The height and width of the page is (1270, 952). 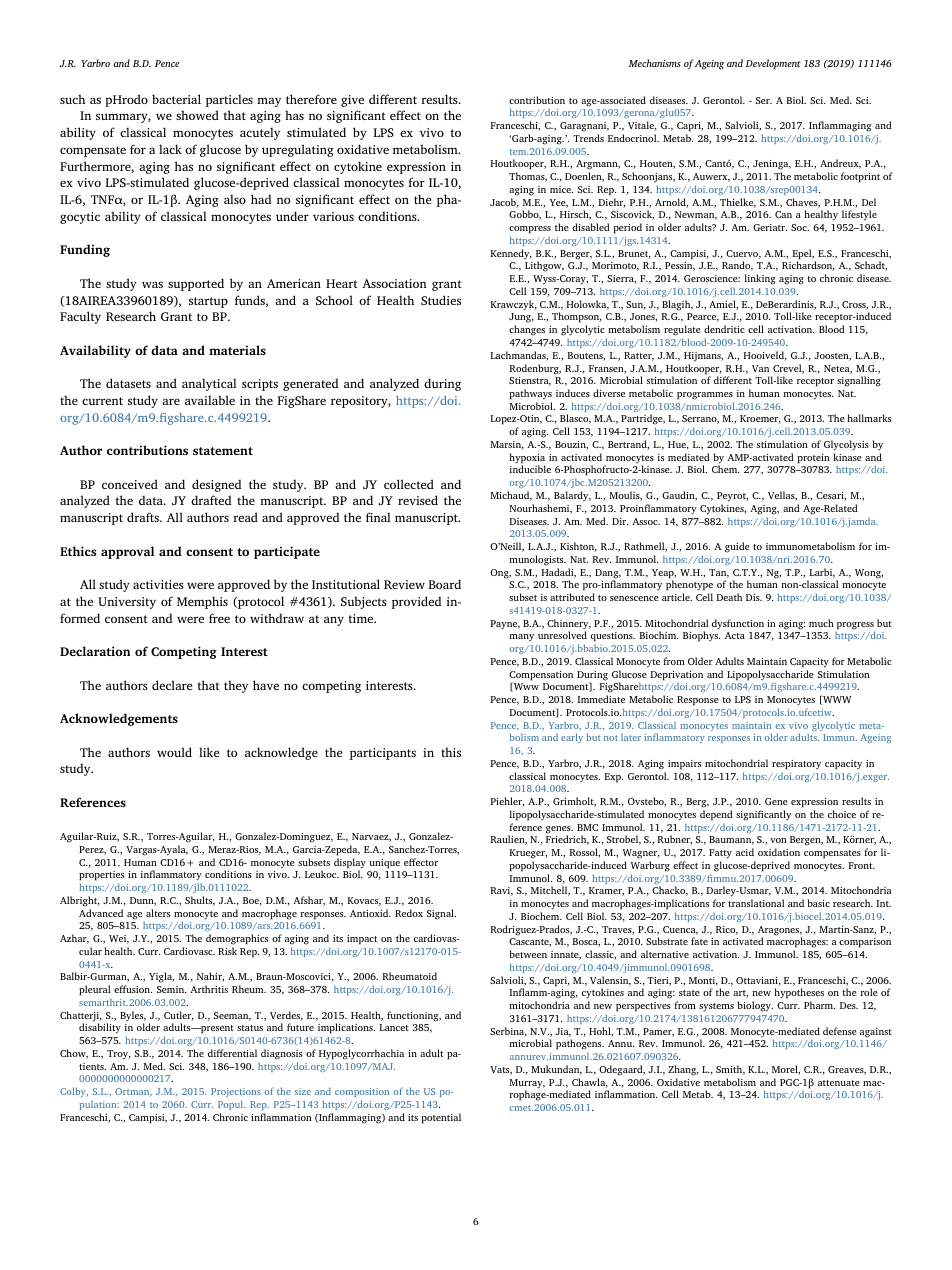 What do you see at coordinates (588, 138) in the page?
I see `Trends` at bounding box center [588, 138].
